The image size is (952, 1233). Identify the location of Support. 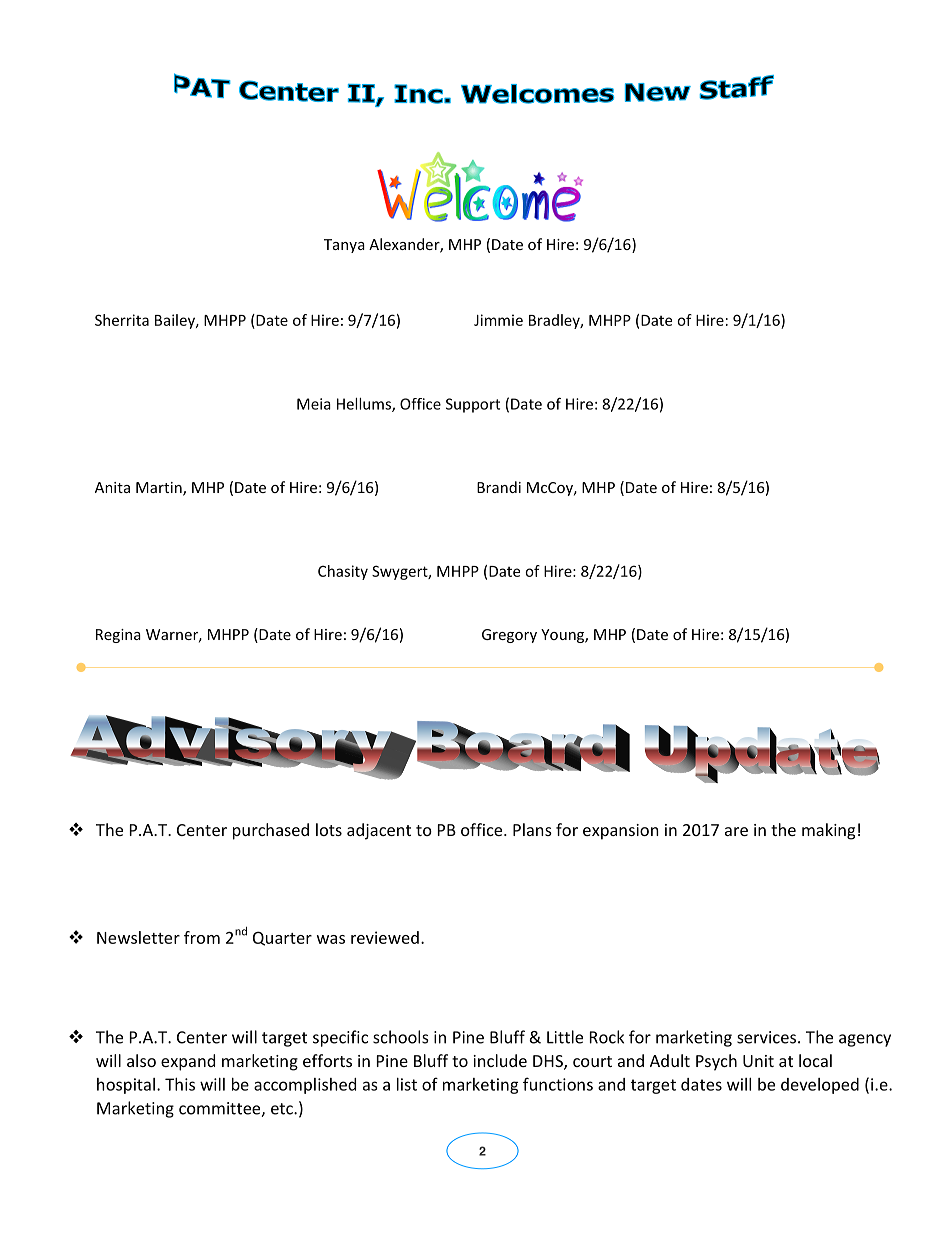
(473, 405).
